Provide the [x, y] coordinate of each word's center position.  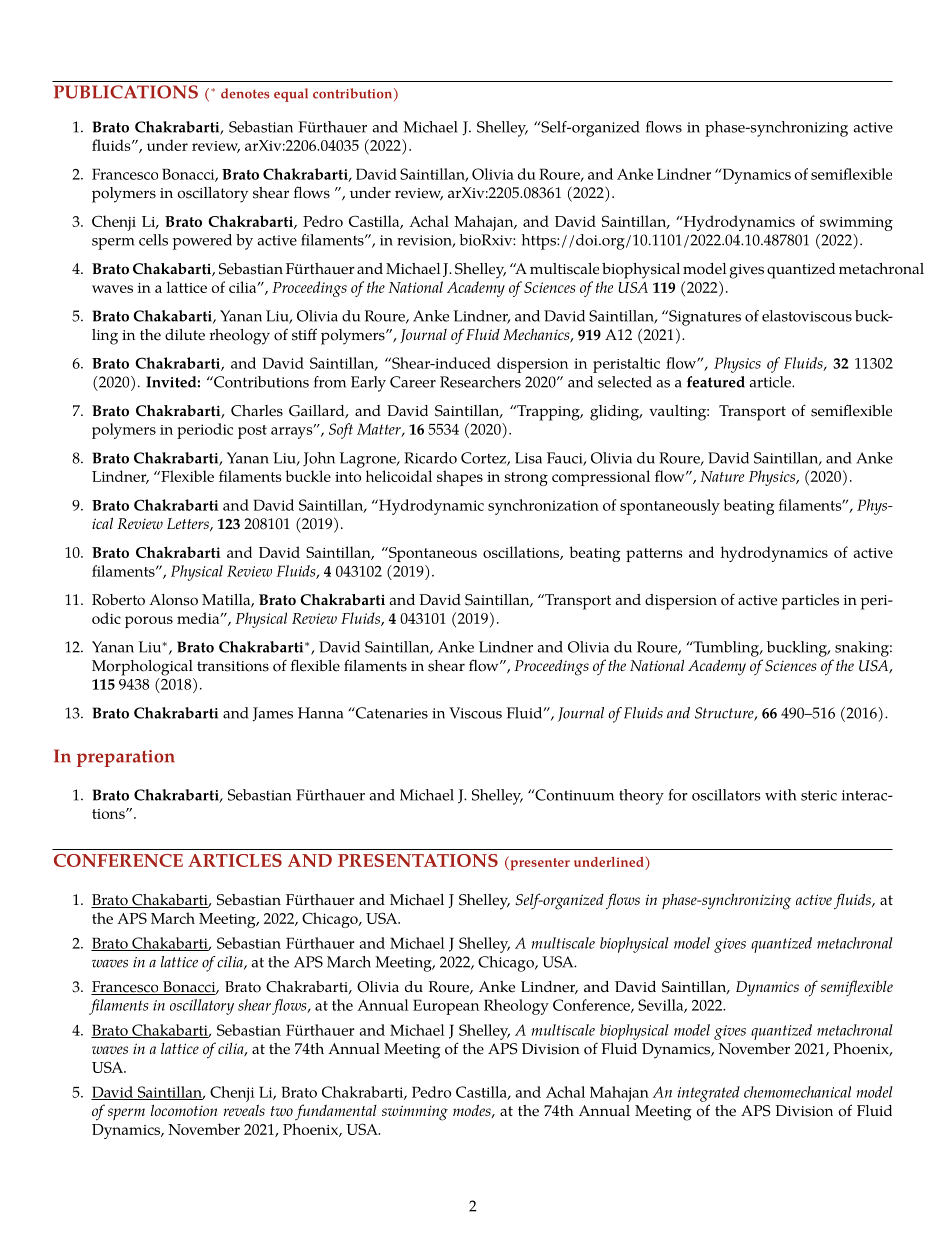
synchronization [543, 507]
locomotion [184, 1110]
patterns [654, 555]
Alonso [173, 600]
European [446, 1007]
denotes [245, 93]
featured [716, 382]
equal [291, 95]
